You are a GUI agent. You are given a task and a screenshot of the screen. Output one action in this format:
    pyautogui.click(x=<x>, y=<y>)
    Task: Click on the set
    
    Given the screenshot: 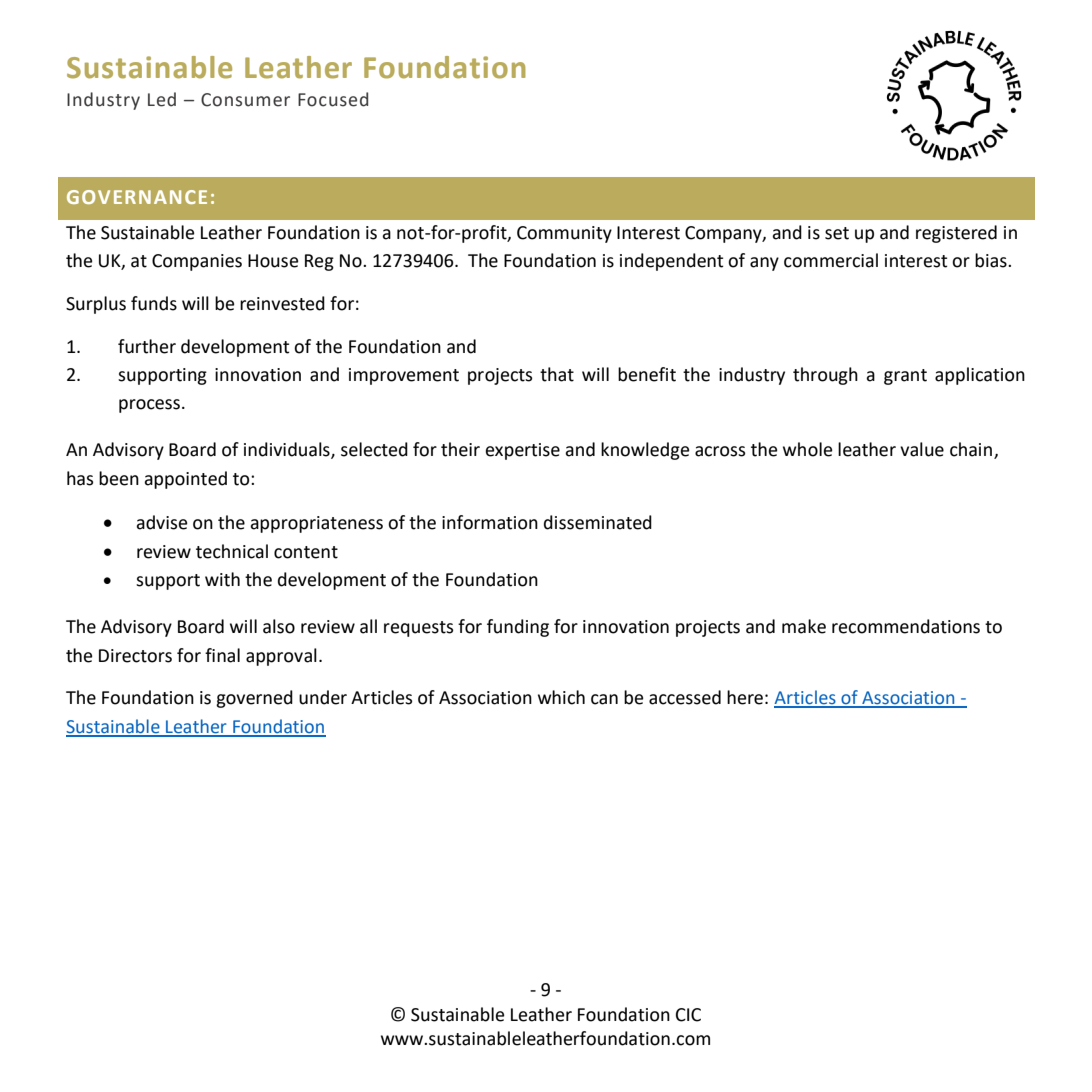 What is the action you would take?
    pyautogui.click(x=837, y=233)
